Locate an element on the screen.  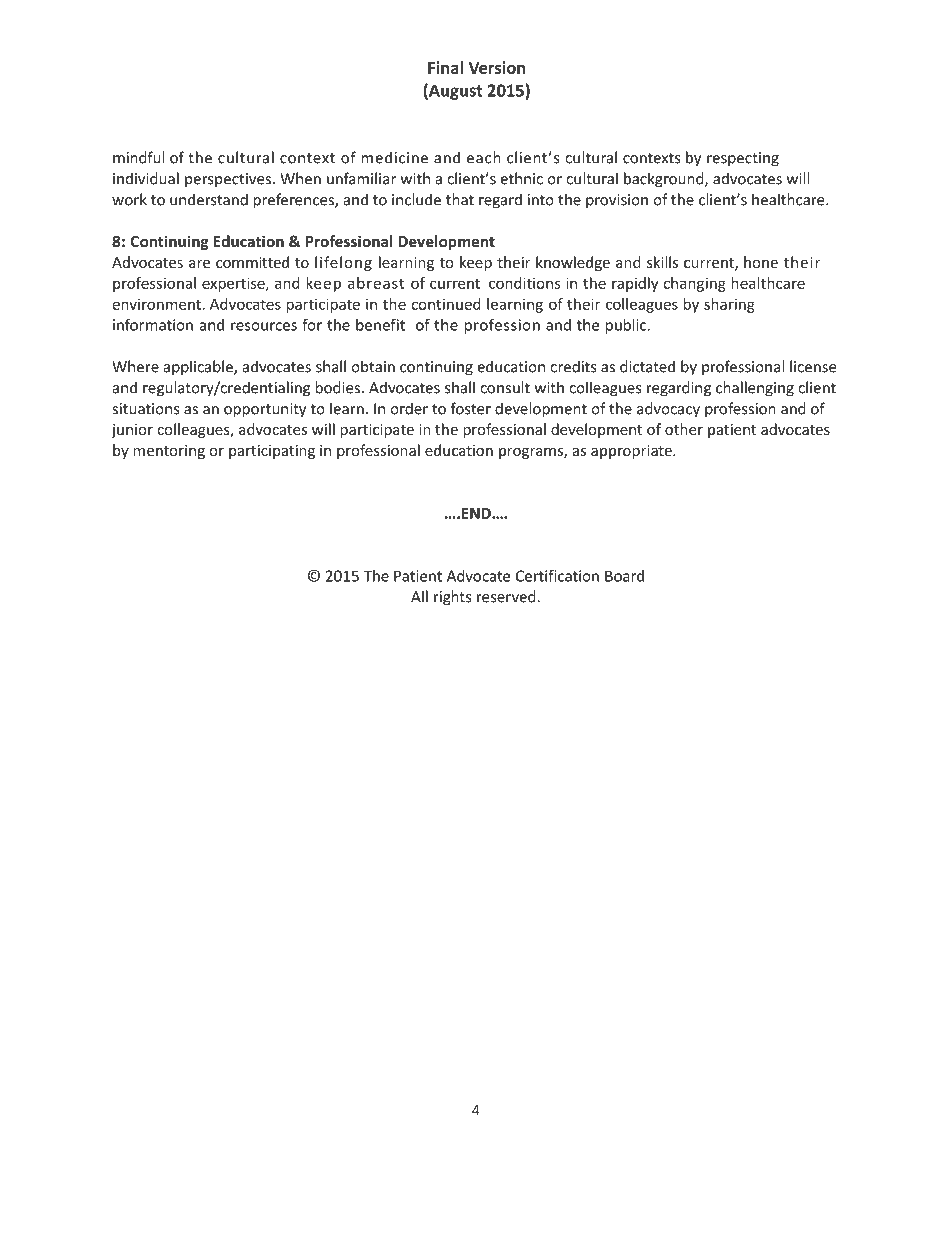
respecting is located at coordinates (743, 159).
